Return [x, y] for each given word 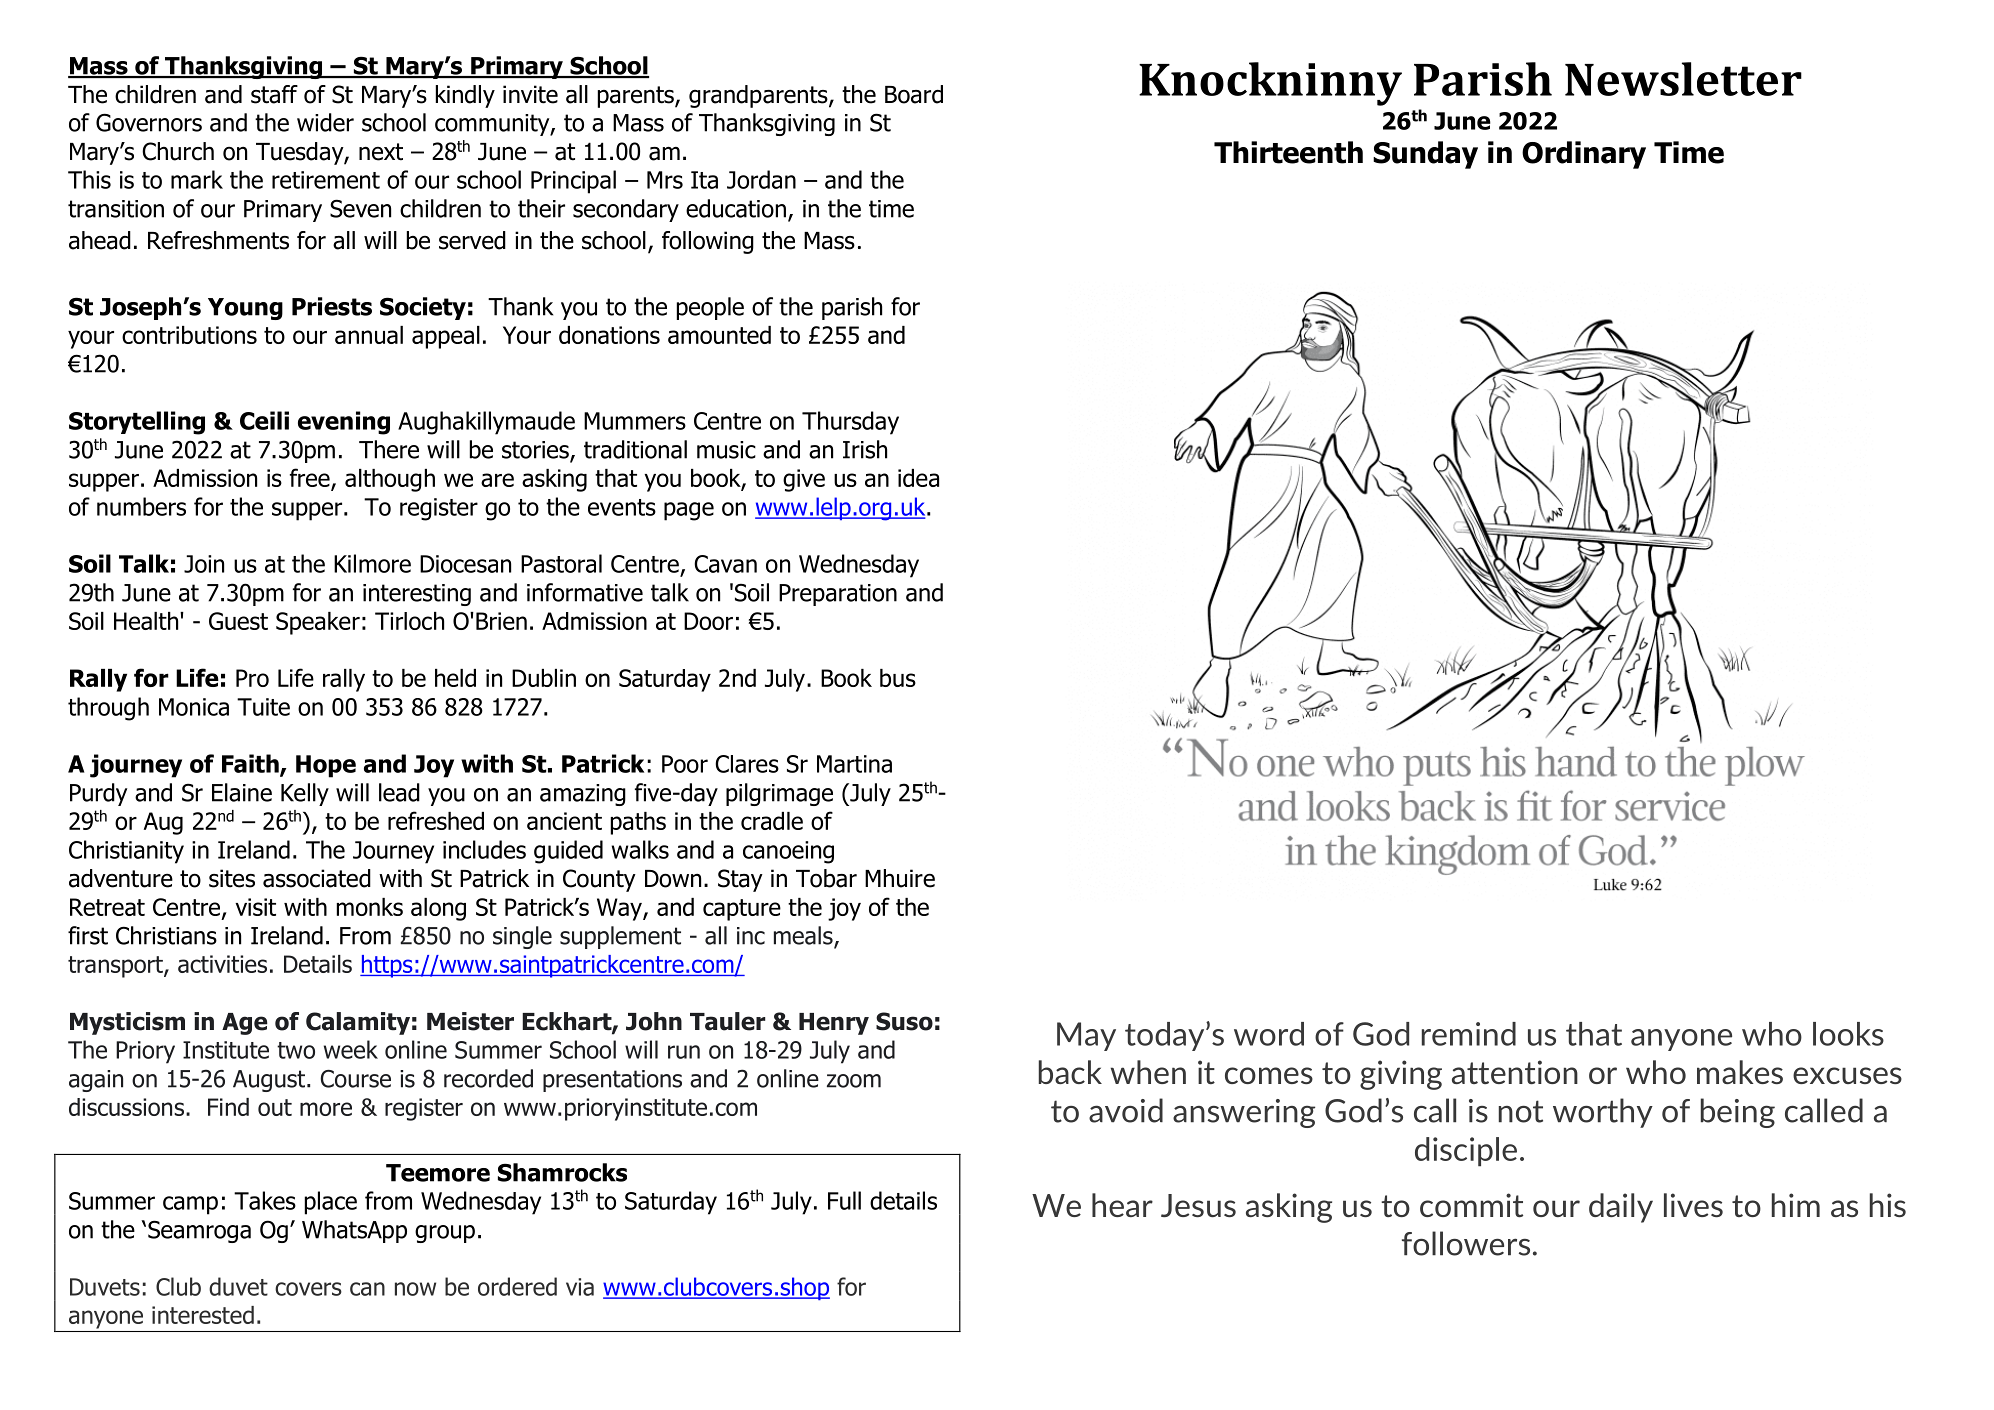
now [415, 1289]
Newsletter [1683, 79]
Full [844, 1200]
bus [898, 678]
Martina [854, 764]
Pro [252, 678]
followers [1466, 1243]
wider [325, 122]
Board [914, 94]
